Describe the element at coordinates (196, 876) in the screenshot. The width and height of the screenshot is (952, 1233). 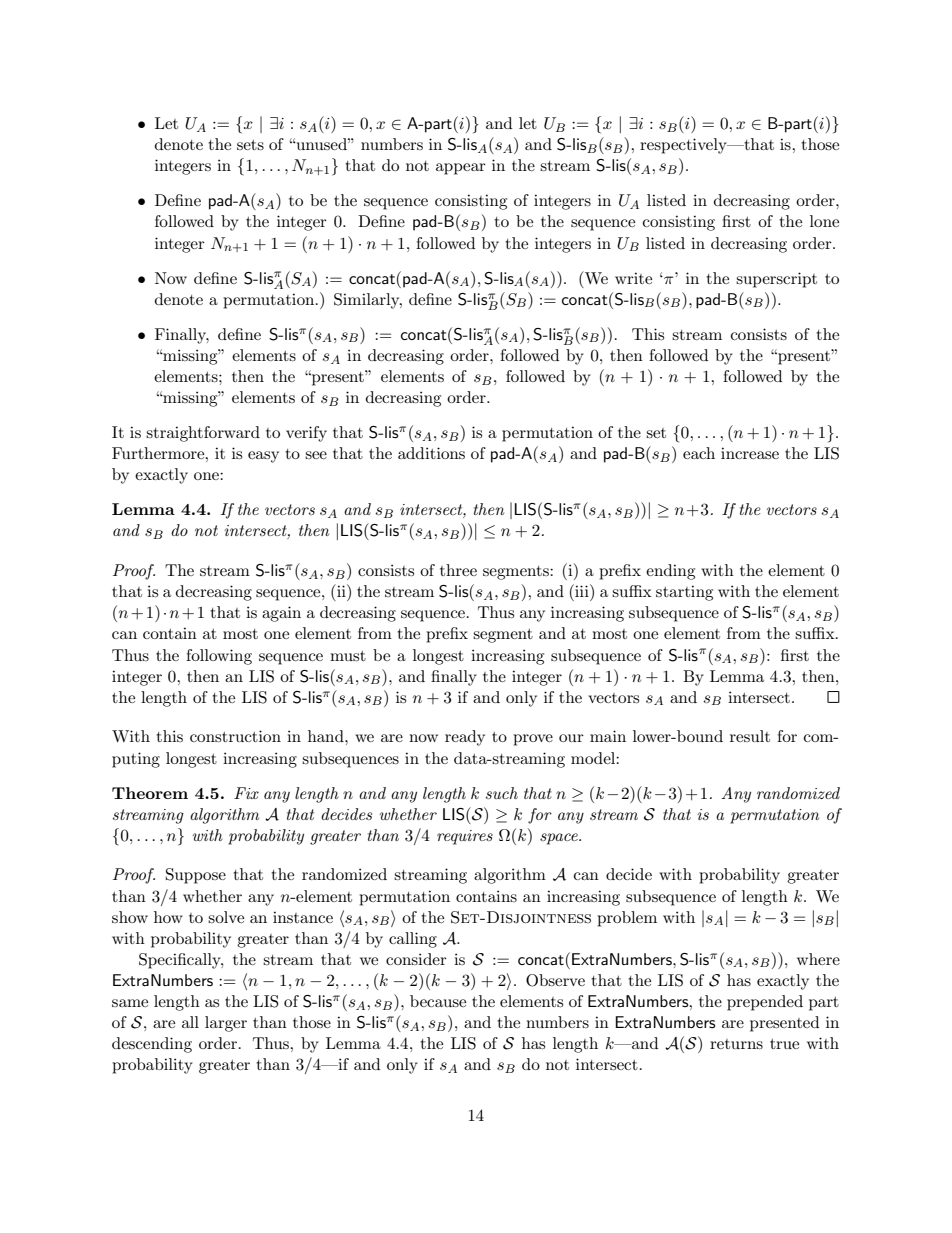
I see `Suppose` at that location.
